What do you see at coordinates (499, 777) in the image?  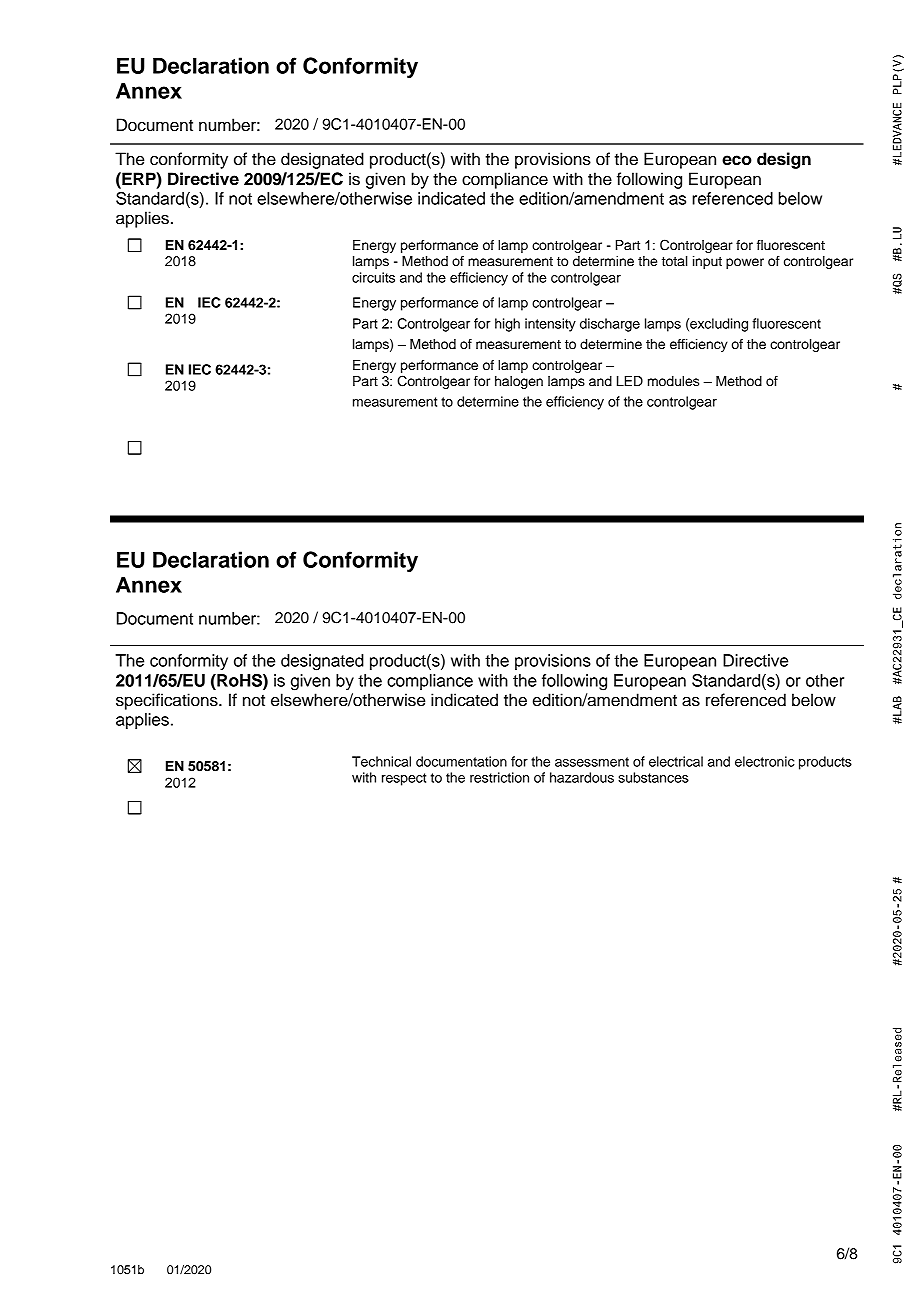 I see `restriction` at bounding box center [499, 777].
